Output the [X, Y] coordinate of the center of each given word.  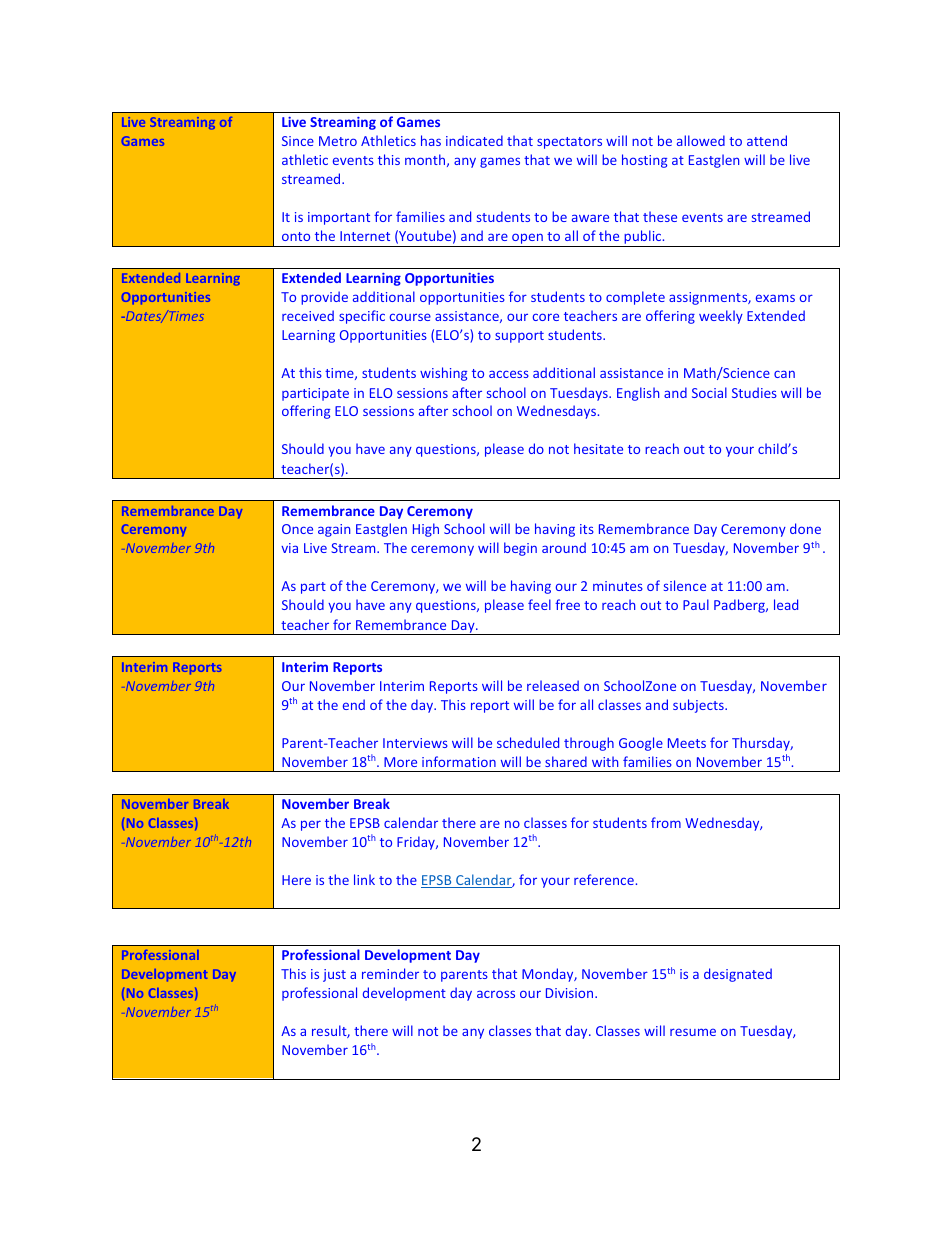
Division [571, 993]
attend [767, 140]
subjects [699, 706]
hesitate [598, 448]
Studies [754, 392]
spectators [569, 143]
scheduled [528, 742]
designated [738, 975]
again [334, 530]
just [334, 975]
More [400, 762]
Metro [338, 141]
